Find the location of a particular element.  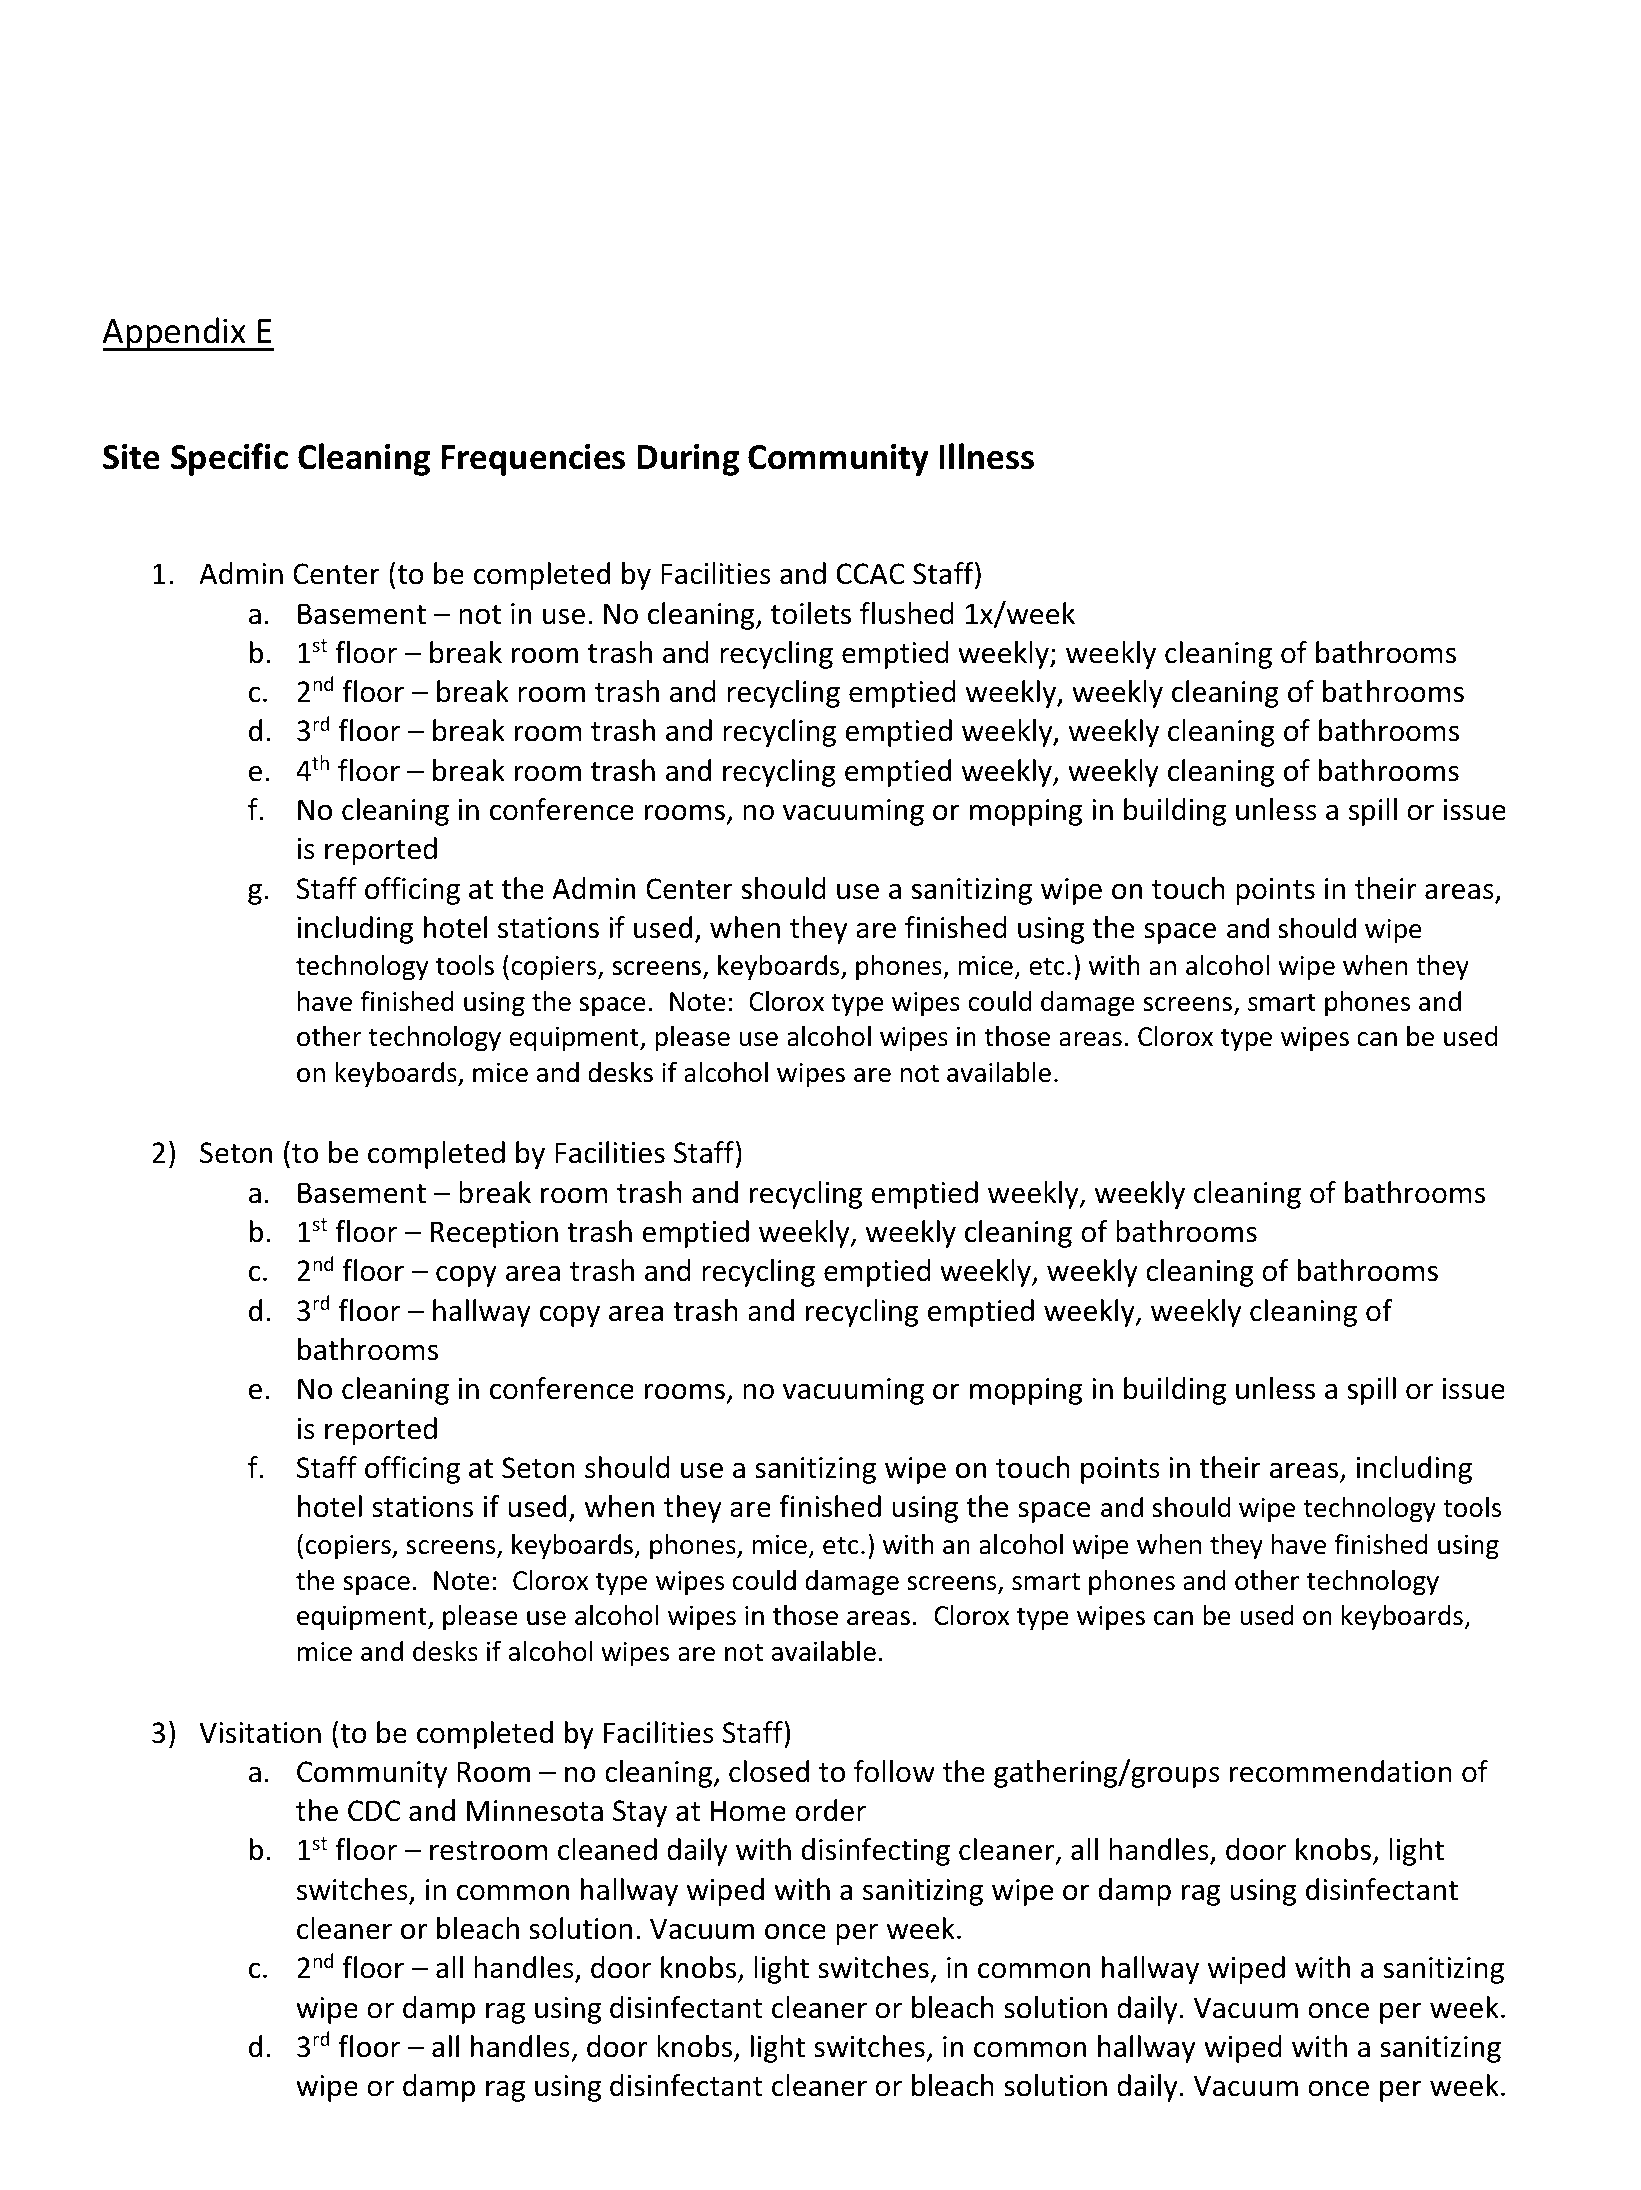

Appendix is located at coordinates (175, 334).
